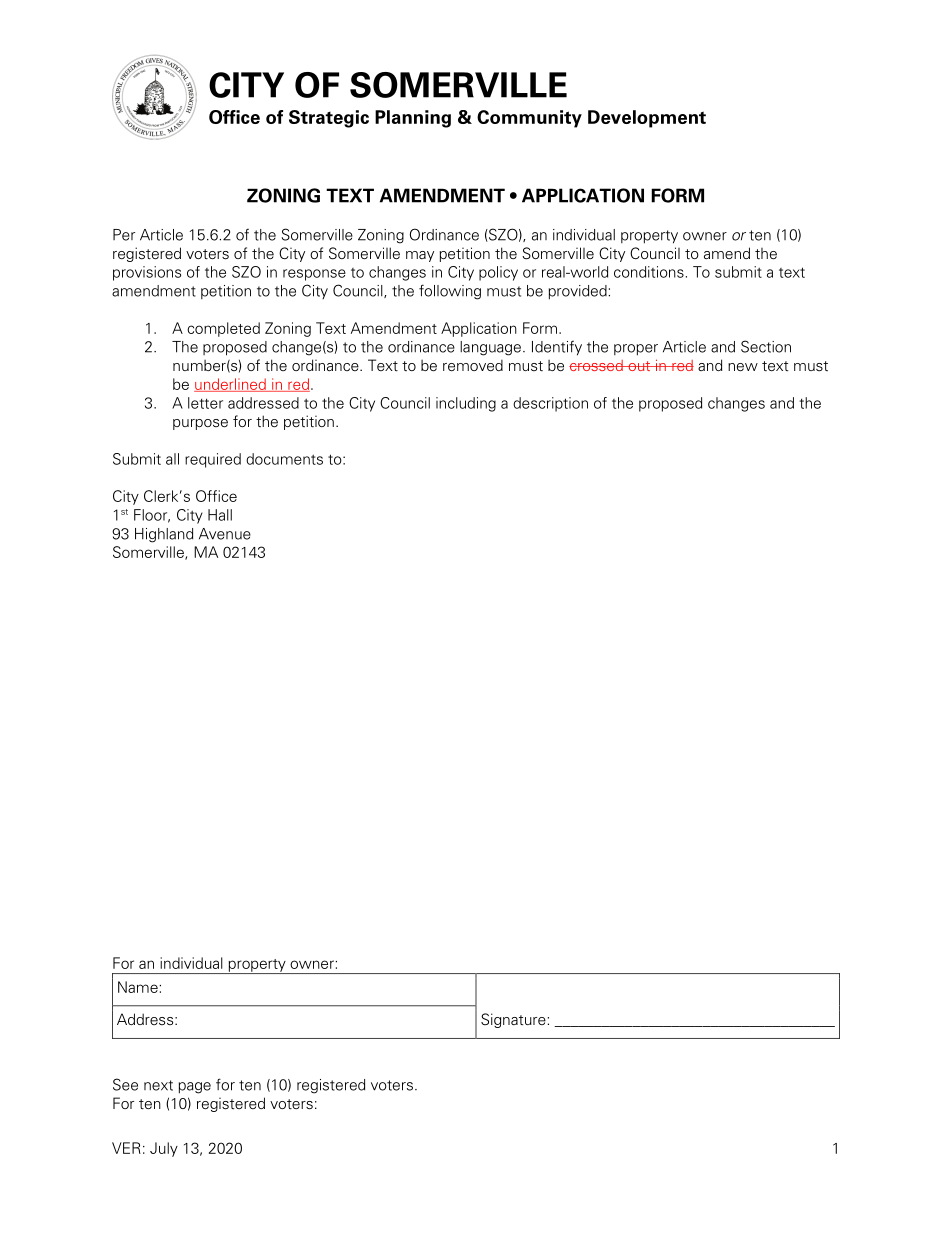  Describe the element at coordinates (413, 119) in the screenshot. I see `Planning` at that location.
